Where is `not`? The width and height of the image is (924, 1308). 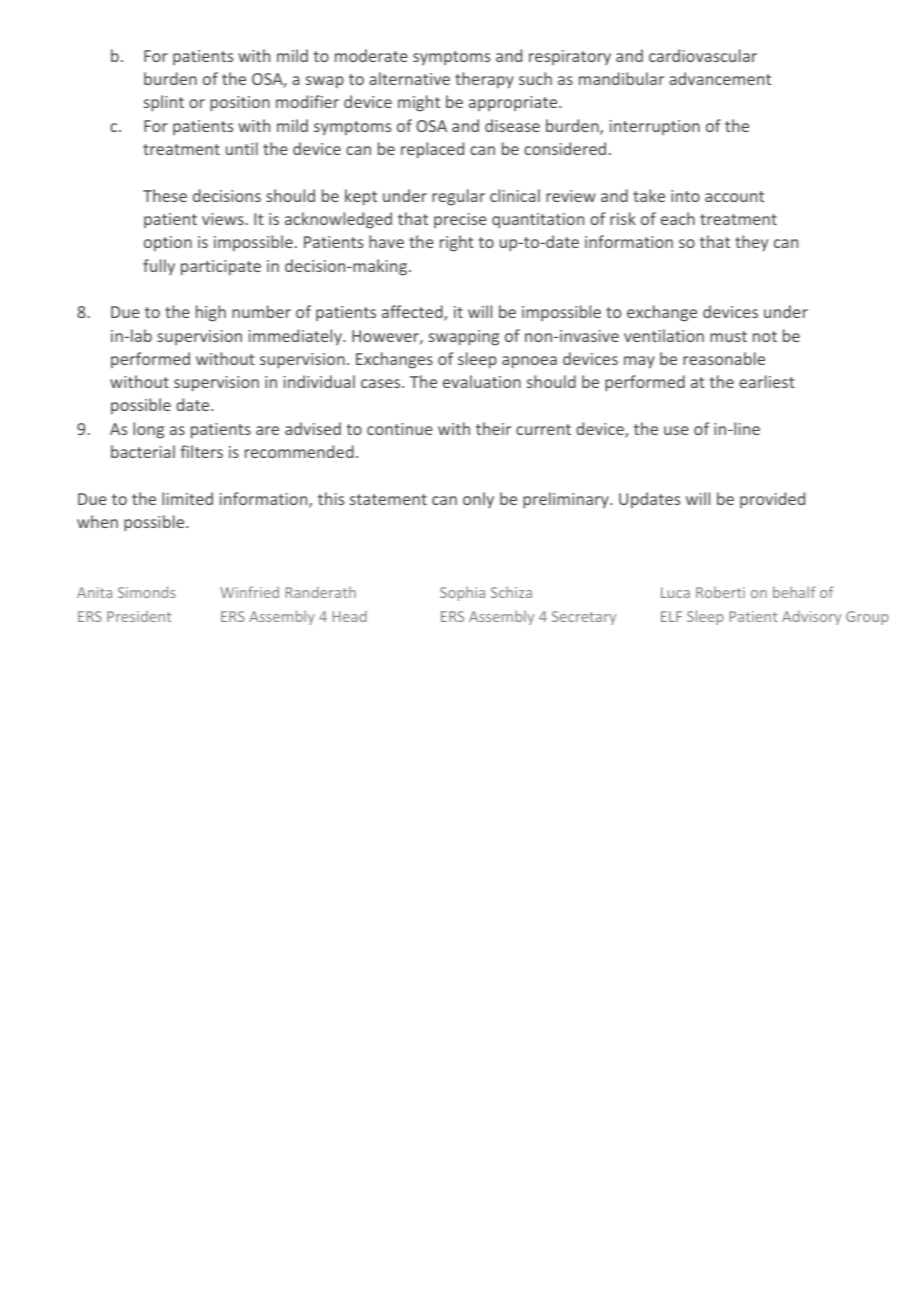 not is located at coordinates (765, 336).
